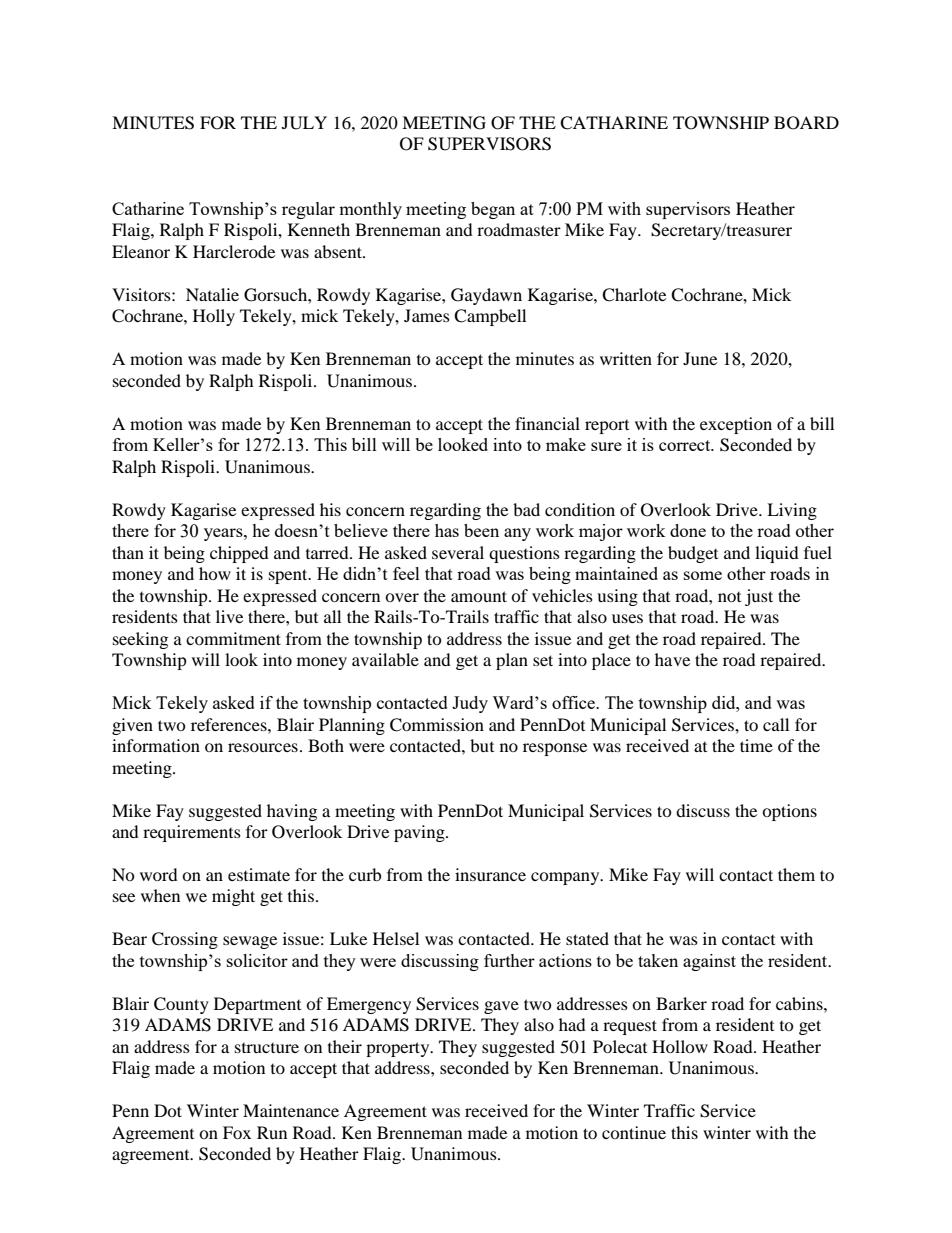 This page has width=952, height=1233. What do you see at coordinates (686, 445) in the page?
I see `correct` at bounding box center [686, 445].
